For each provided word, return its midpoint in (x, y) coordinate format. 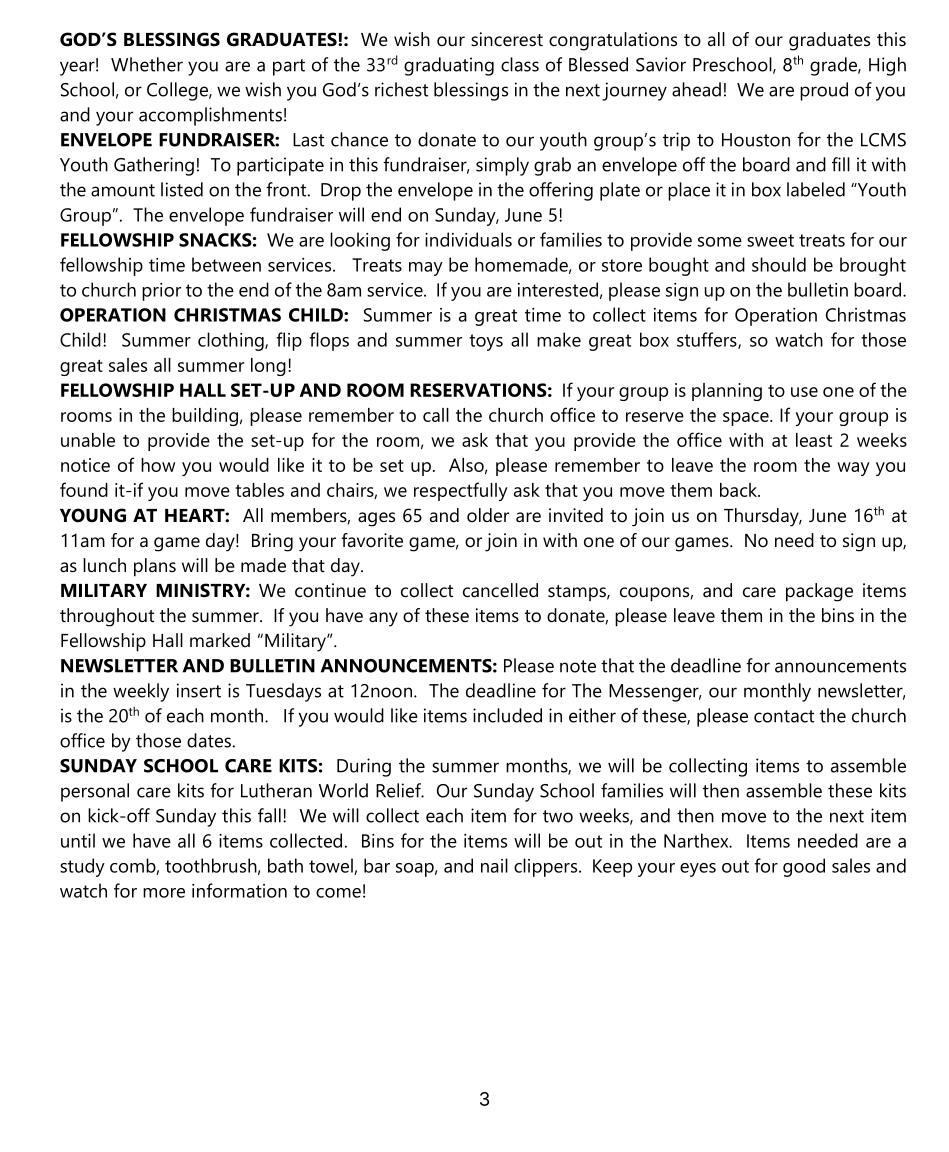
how (158, 465)
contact (784, 716)
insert (199, 690)
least (814, 440)
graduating (449, 66)
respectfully (461, 491)
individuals (468, 239)
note (578, 666)
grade (834, 66)
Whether (147, 64)
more (164, 893)
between (226, 264)
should (779, 264)
